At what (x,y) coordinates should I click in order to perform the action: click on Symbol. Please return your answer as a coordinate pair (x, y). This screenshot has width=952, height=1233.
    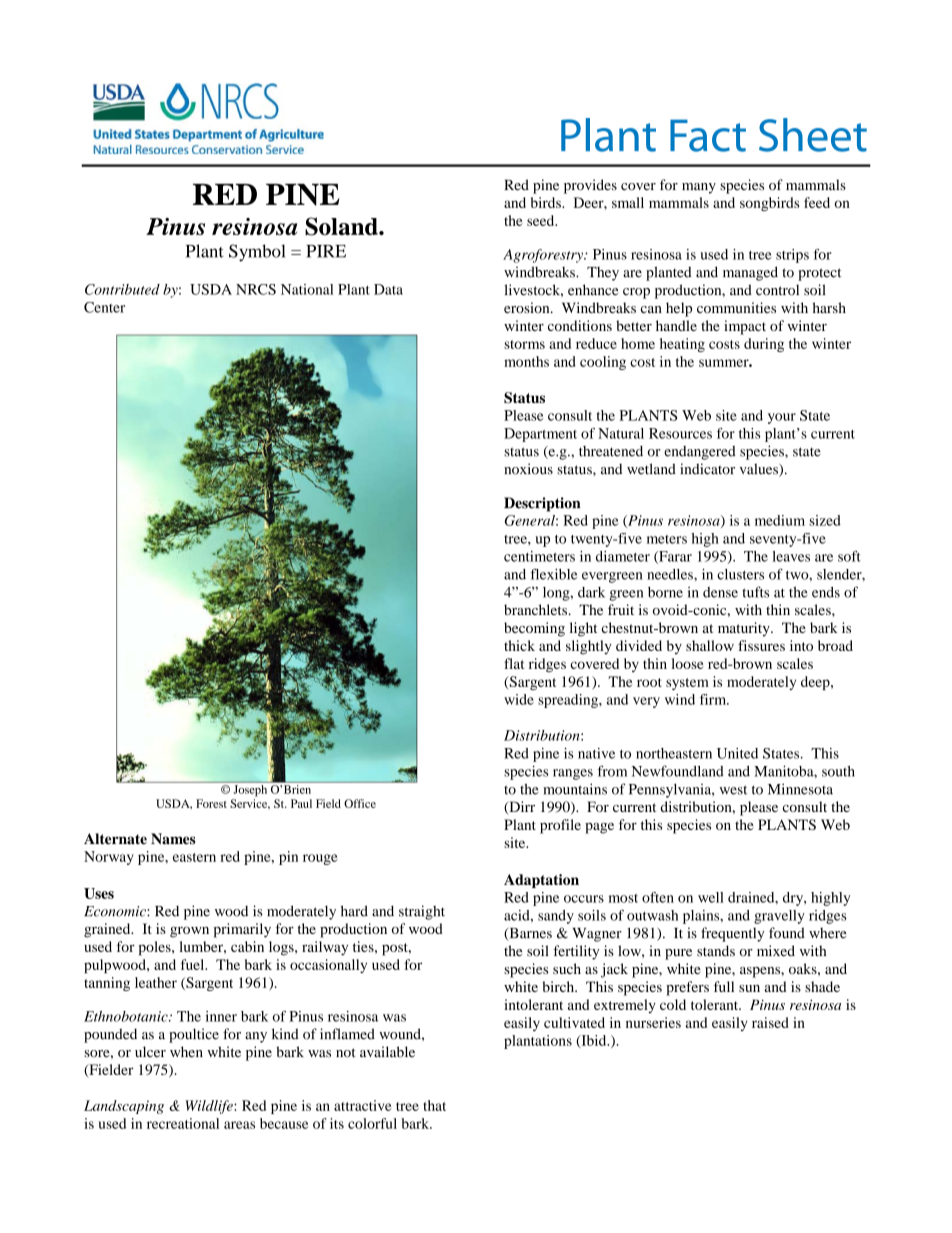
    Looking at the image, I should click on (257, 253).
